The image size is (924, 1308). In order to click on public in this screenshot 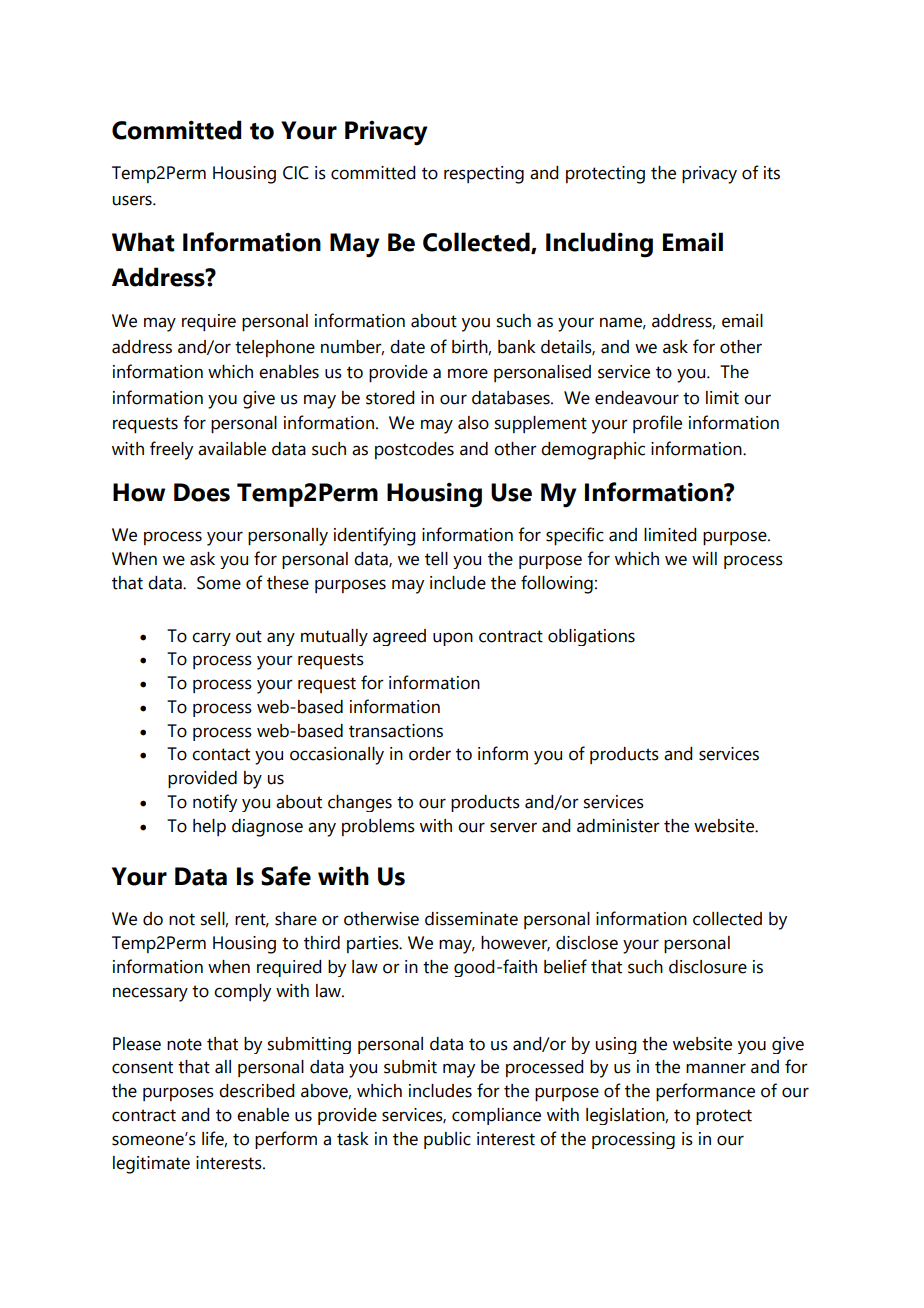, I will do `click(447, 1140)`.
